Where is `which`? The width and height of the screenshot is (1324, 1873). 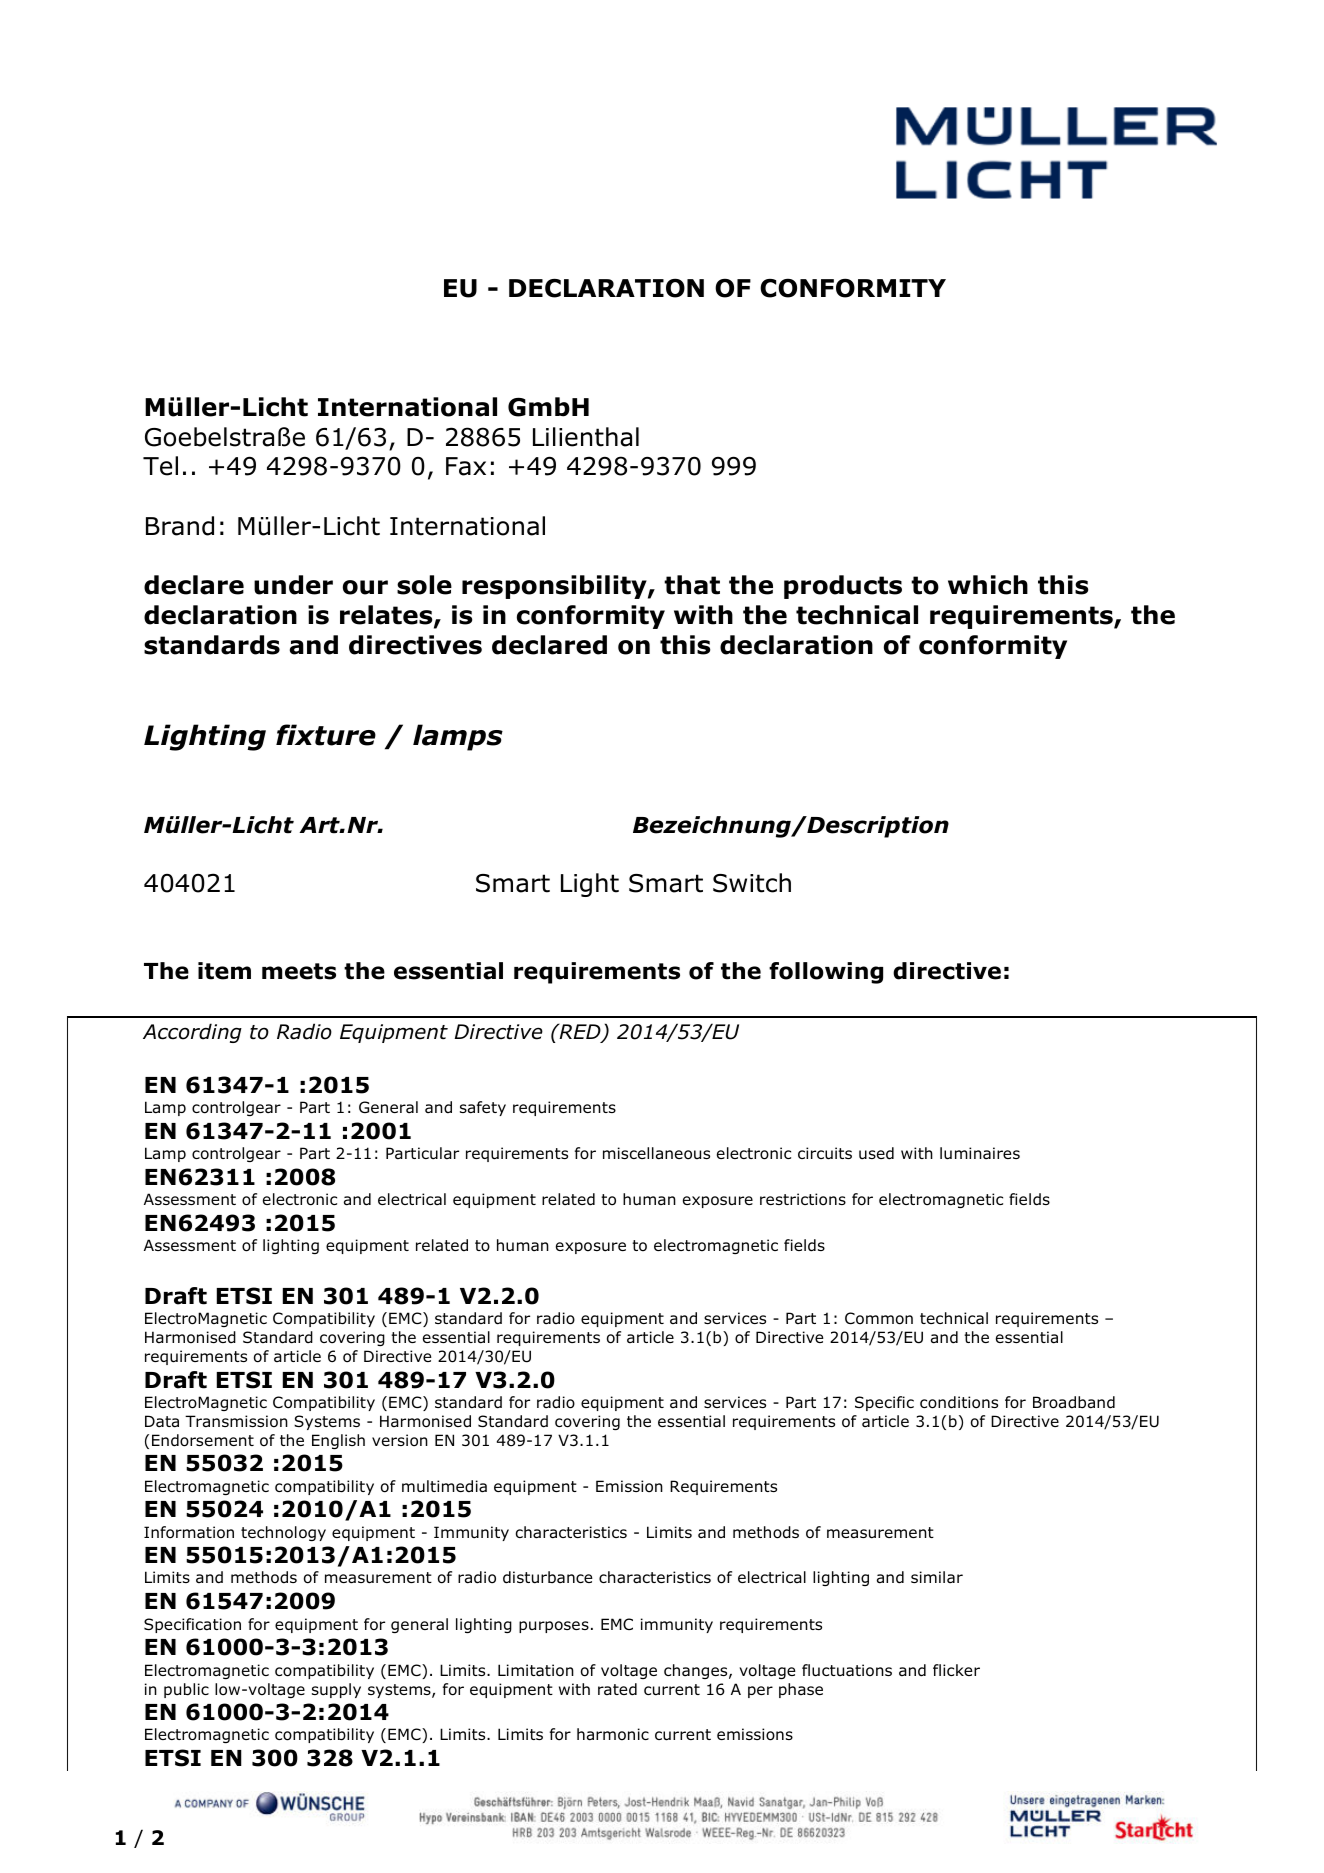 which is located at coordinates (988, 585).
